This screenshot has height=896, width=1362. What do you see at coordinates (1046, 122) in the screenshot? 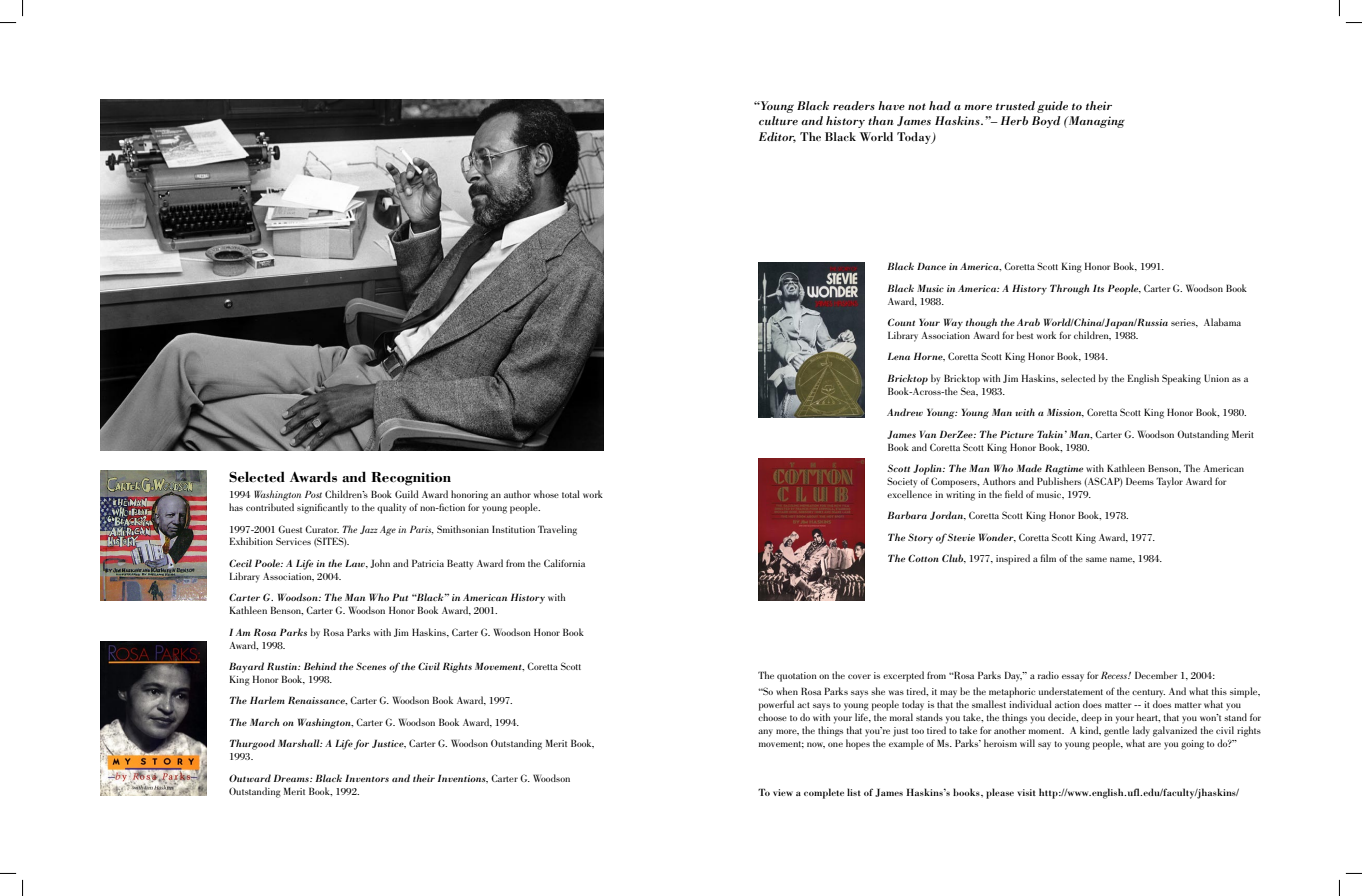
I see `Boyd` at bounding box center [1046, 122].
